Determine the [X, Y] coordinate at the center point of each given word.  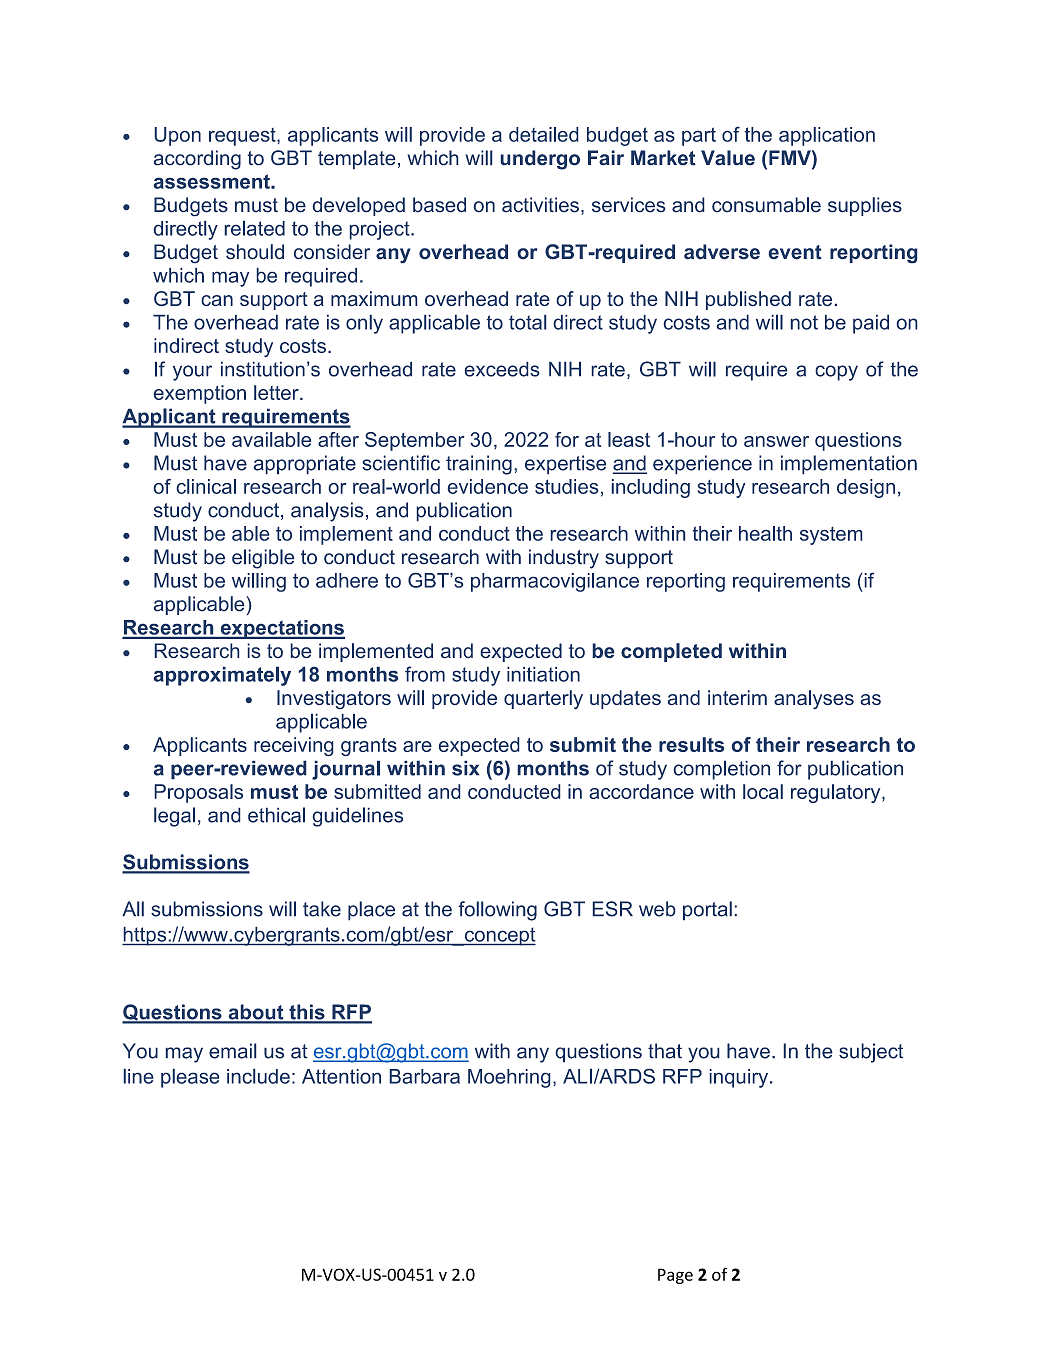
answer [776, 441]
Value [728, 158]
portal [707, 911]
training [479, 465]
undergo [540, 160]
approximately [222, 676]
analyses [814, 700]
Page [675, 1276]
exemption [199, 394]
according [197, 160]
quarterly [543, 700]
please [190, 1078]
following [497, 911]
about [256, 1013]
